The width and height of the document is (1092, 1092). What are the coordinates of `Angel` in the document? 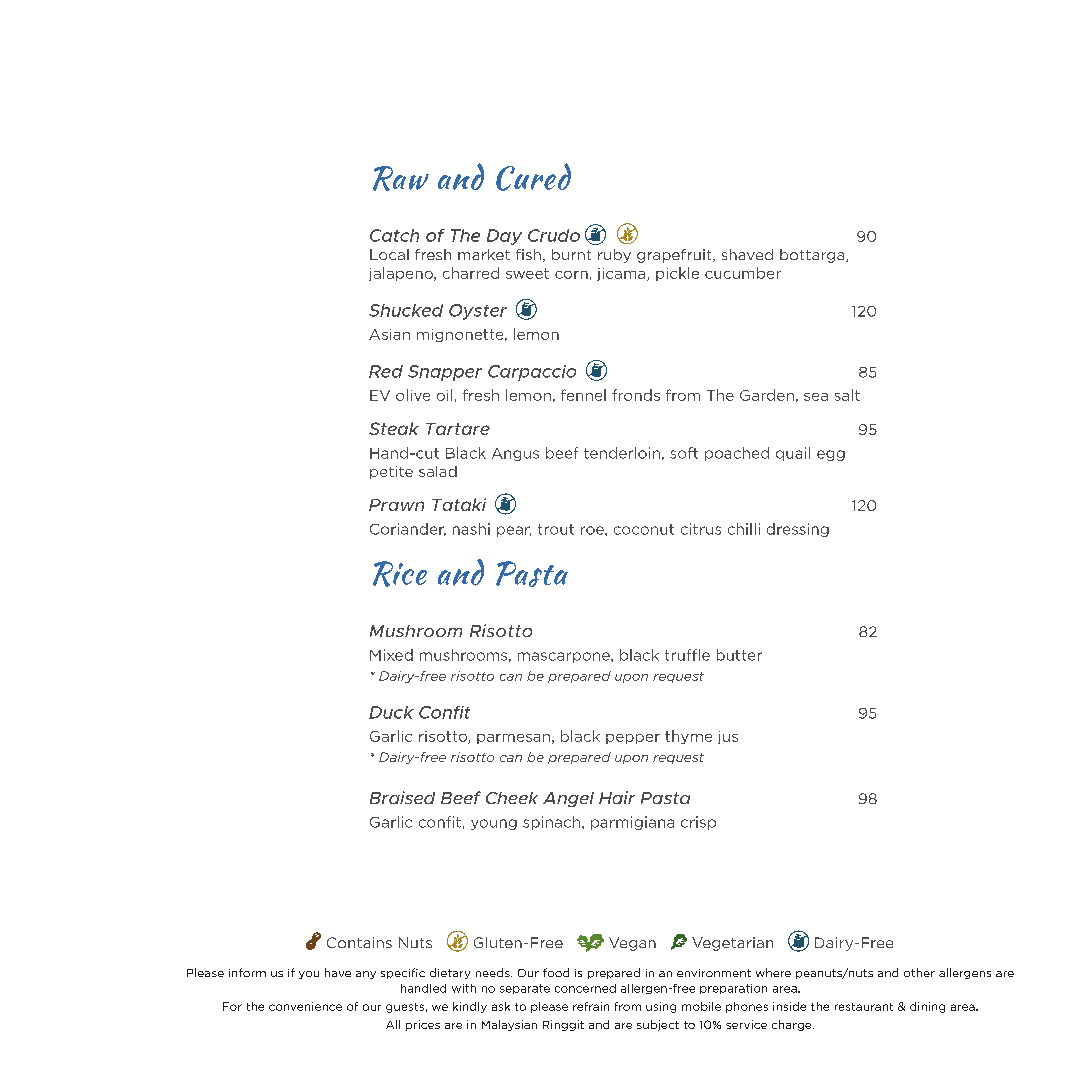 It's located at (568, 799).
